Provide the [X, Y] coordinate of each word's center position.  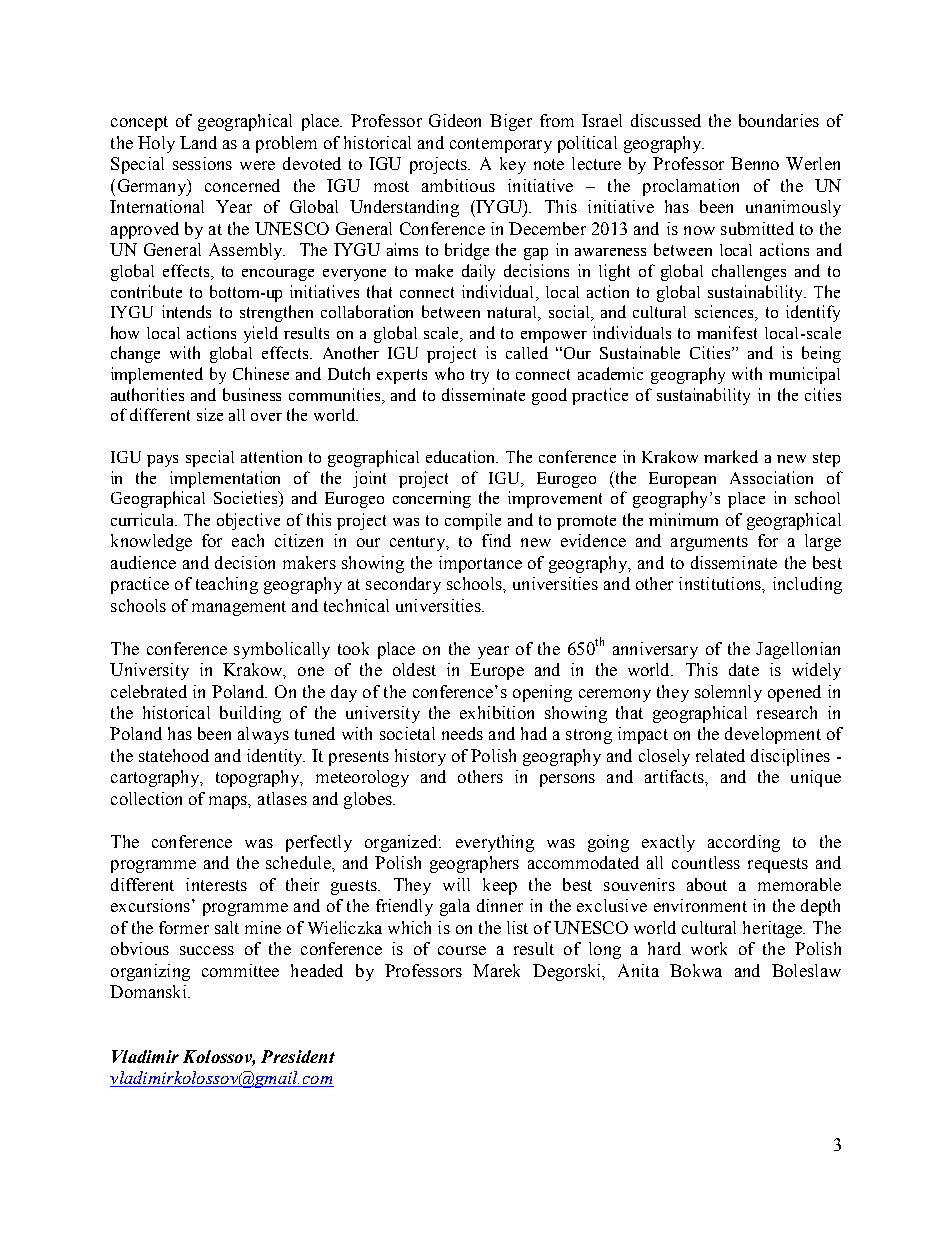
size [210, 414]
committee [240, 970]
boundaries [779, 120]
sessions [202, 163]
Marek [496, 970]
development [773, 735]
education [462, 456]
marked [731, 456]
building [250, 714]
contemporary [501, 145]
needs [462, 733]
